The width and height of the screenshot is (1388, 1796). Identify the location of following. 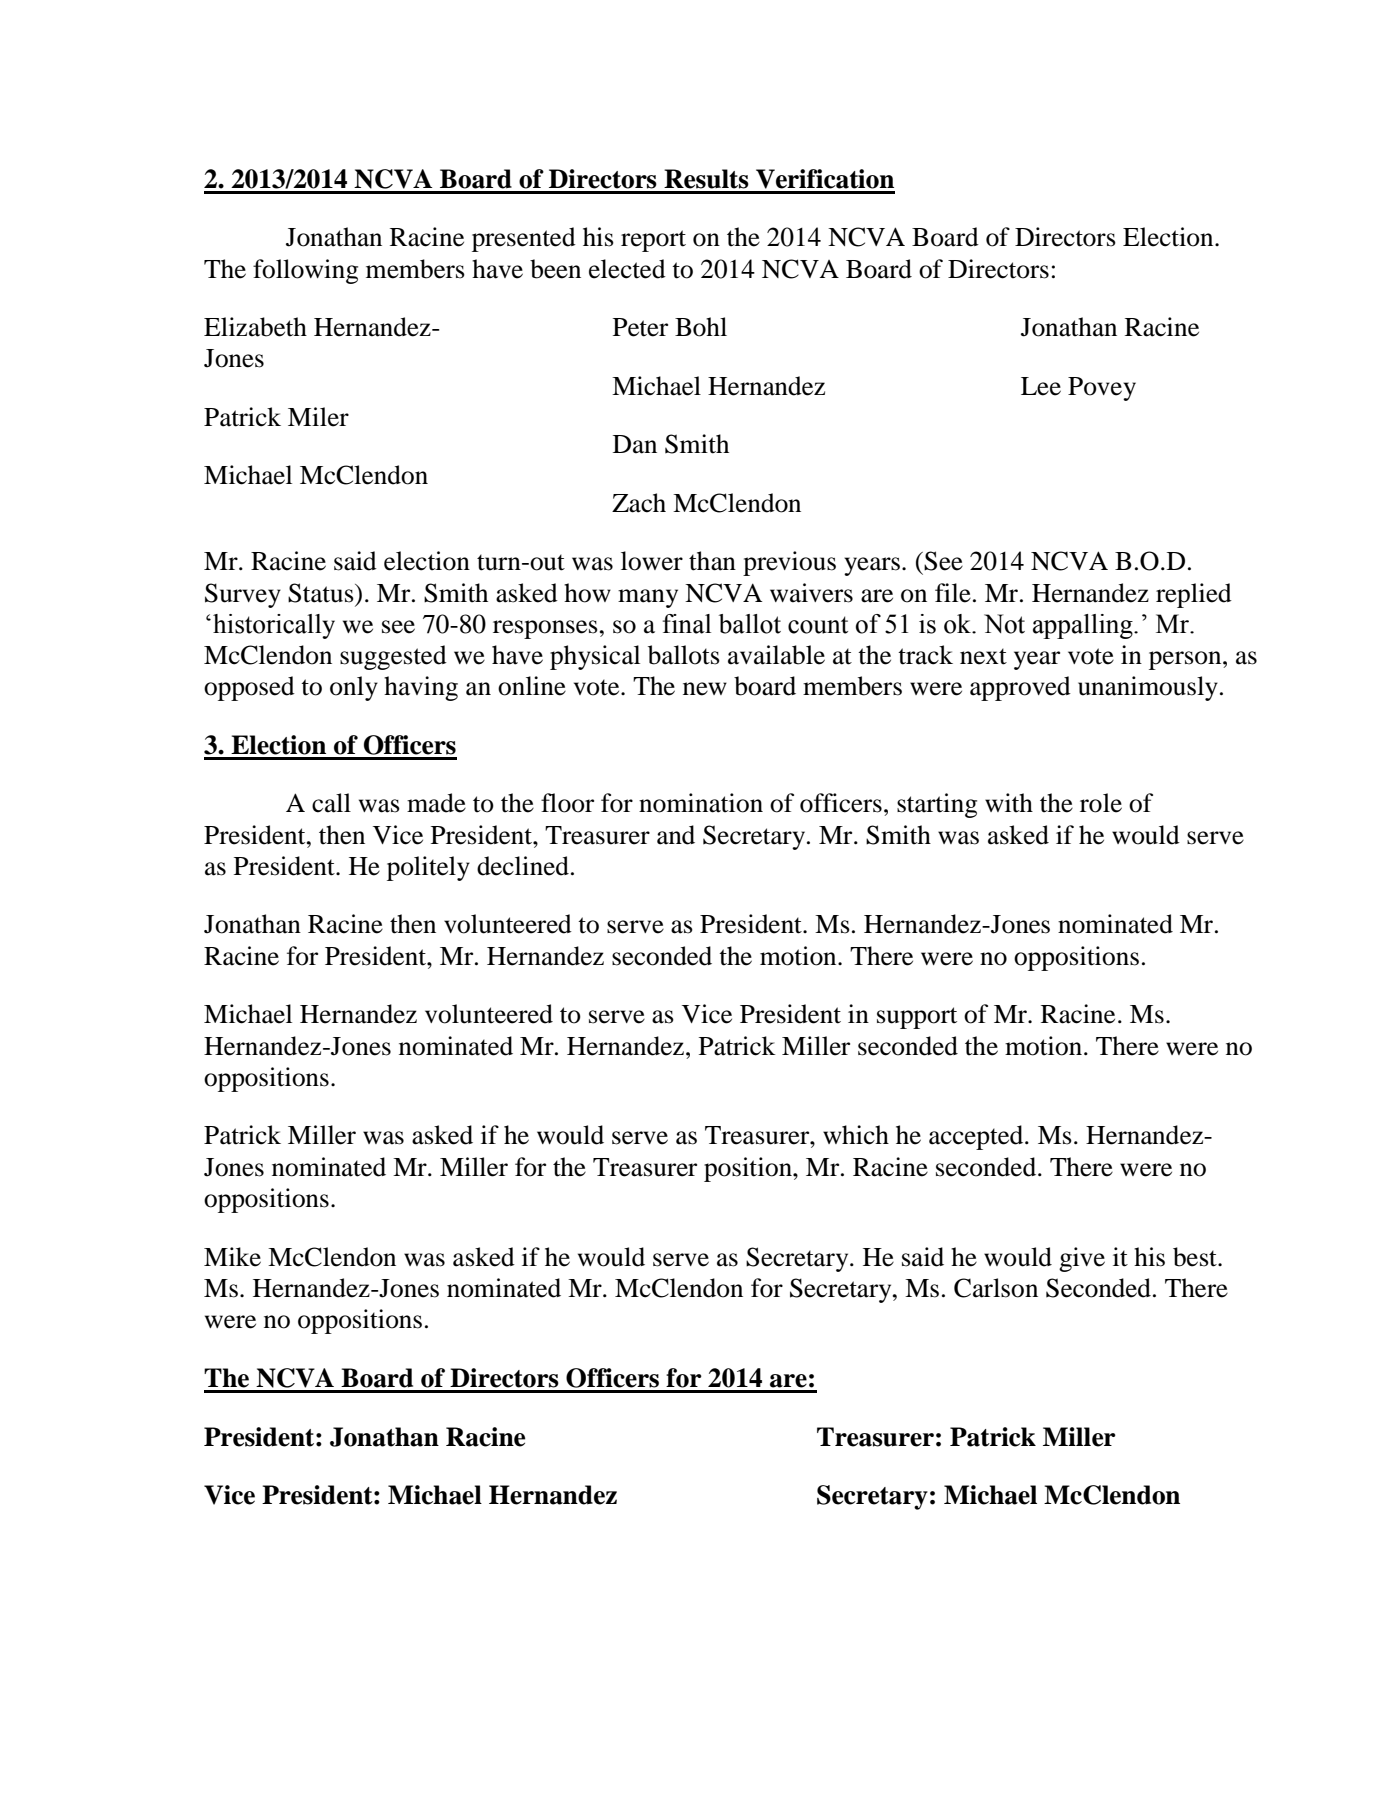
(305, 271).
